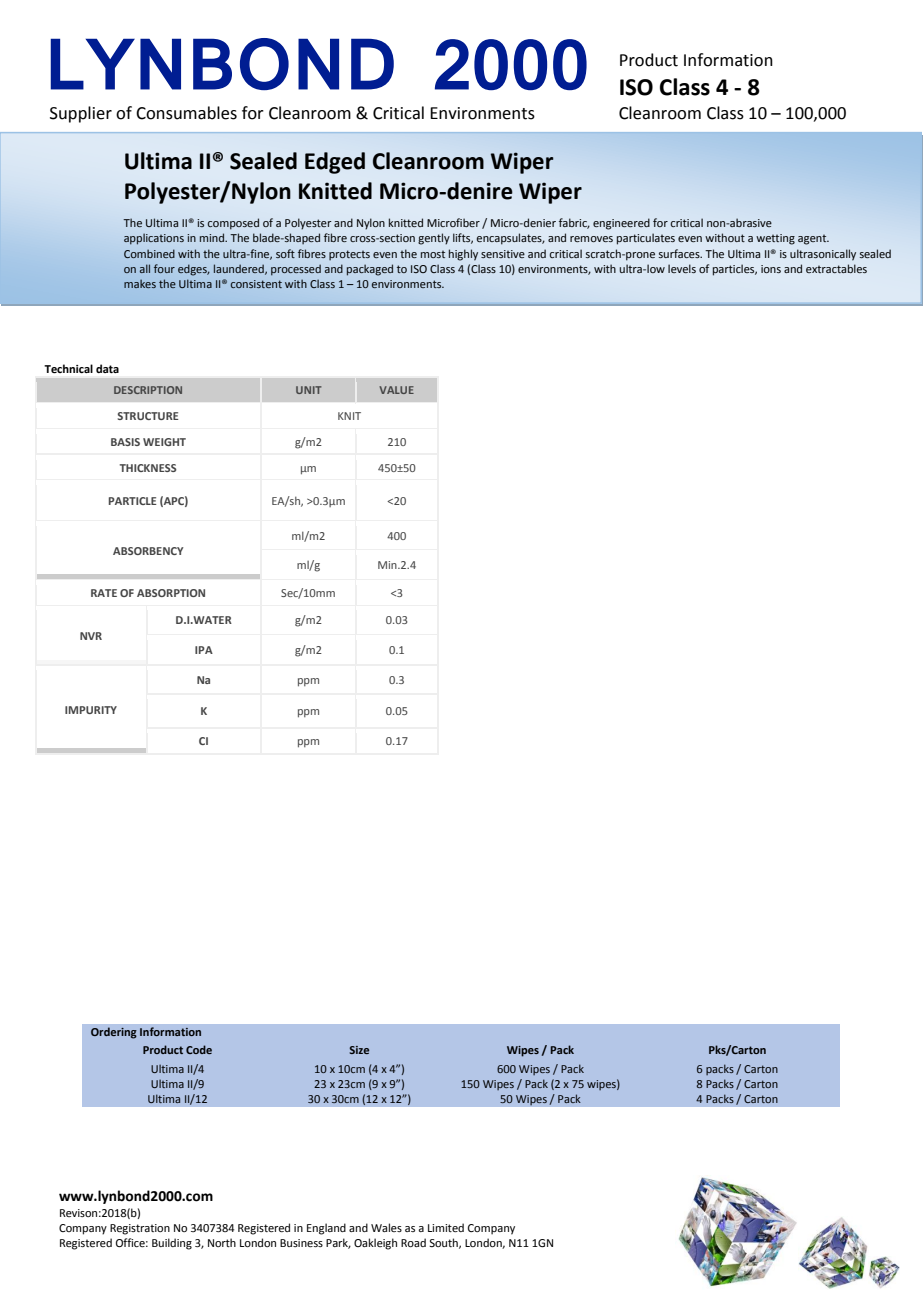 The image size is (924, 1307). What do you see at coordinates (148, 390) in the screenshot?
I see `DESCRIPTION` at bounding box center [148, 390].
